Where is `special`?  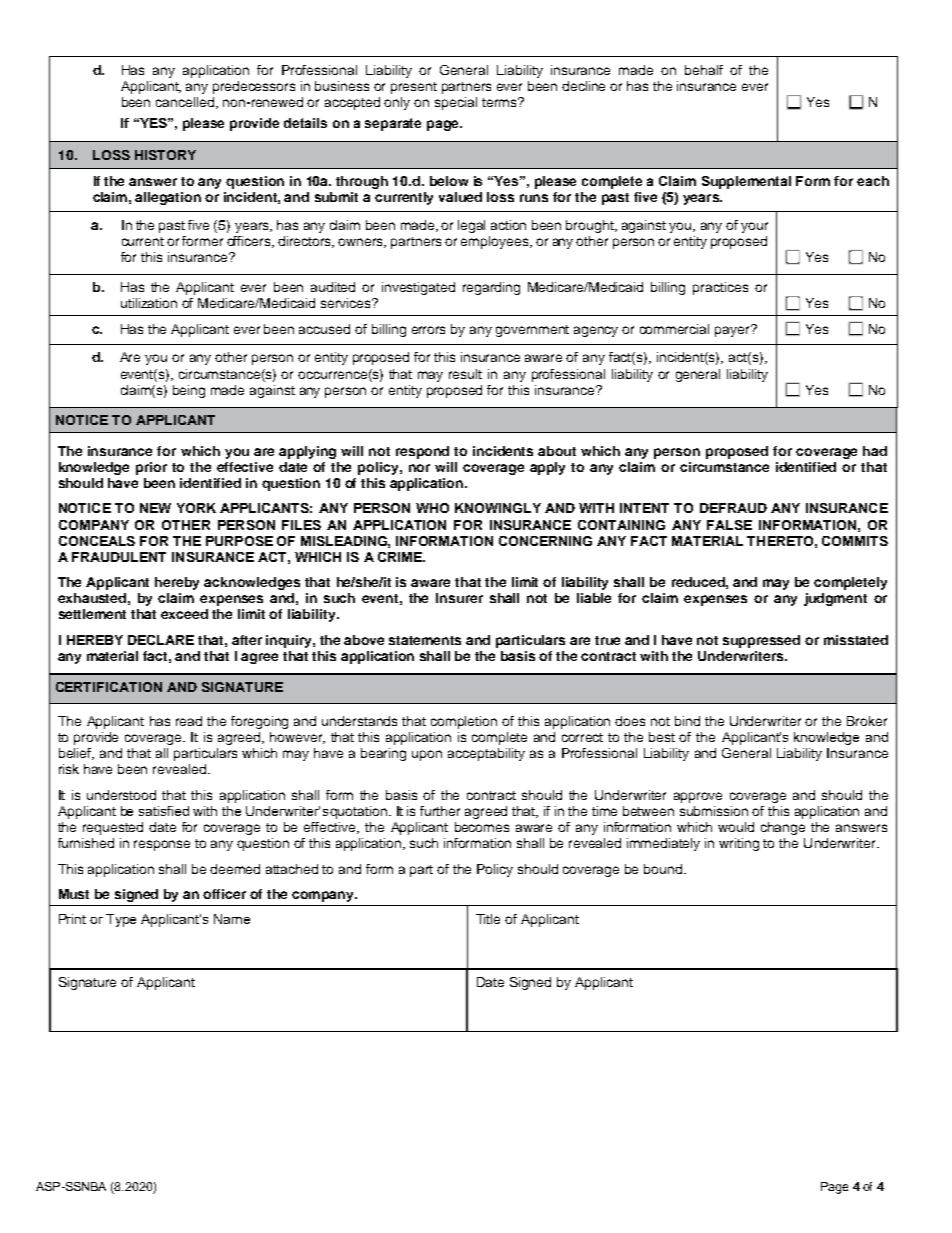 special is located at coordinates (456, 103).
